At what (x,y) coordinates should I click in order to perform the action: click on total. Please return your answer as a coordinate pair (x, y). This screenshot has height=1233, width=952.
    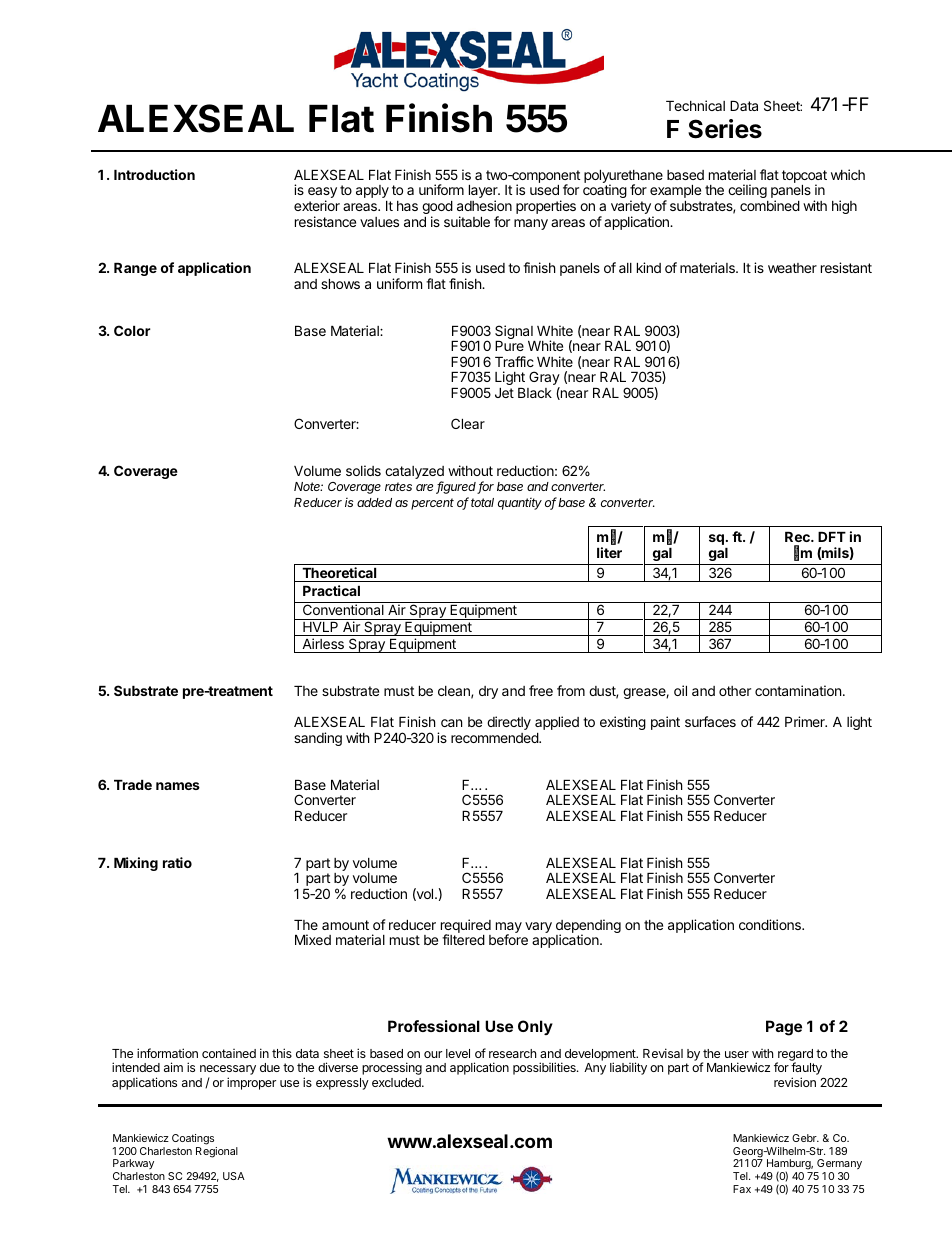
    Looking at the image, I should click on (482, 502).
